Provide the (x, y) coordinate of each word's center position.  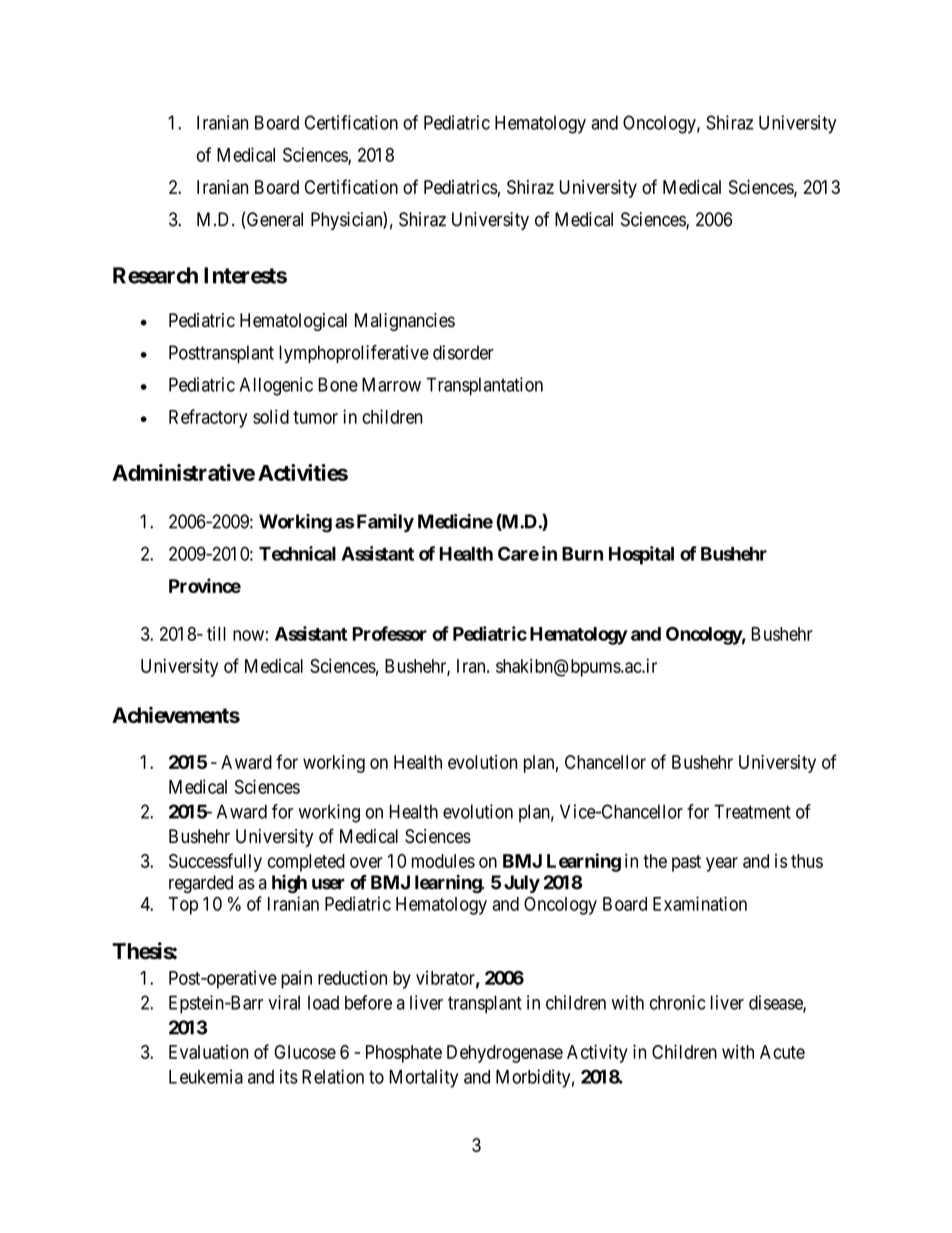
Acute (782, 1052)
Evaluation (208, 1052)
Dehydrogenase (505, 1054)
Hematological (293, 322)
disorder (463, 352)
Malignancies (405, 322)
